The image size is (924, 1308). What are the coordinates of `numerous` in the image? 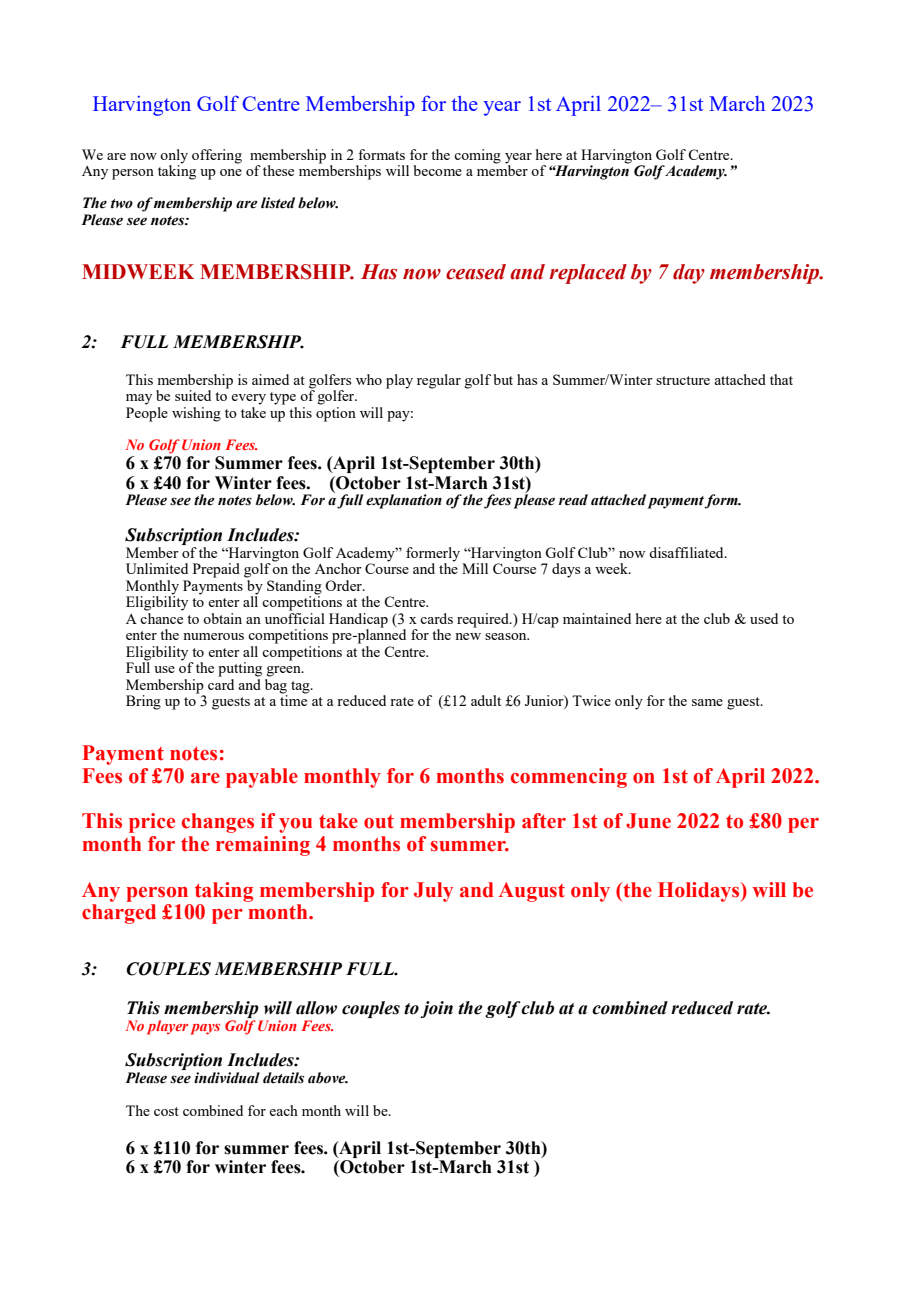 It's located at (213, 636).
